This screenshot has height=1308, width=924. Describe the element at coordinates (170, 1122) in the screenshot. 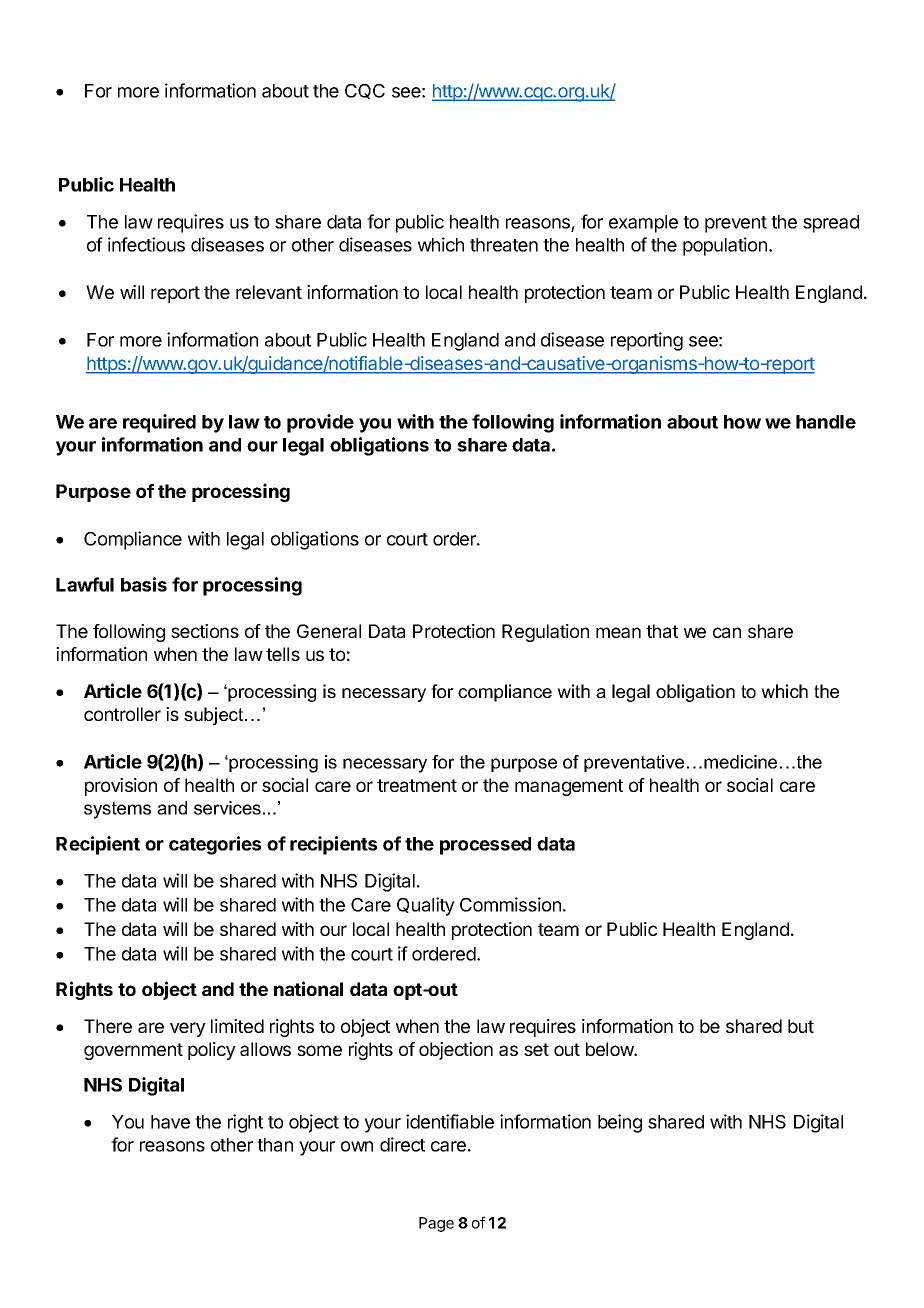

I see `have` at that location.
